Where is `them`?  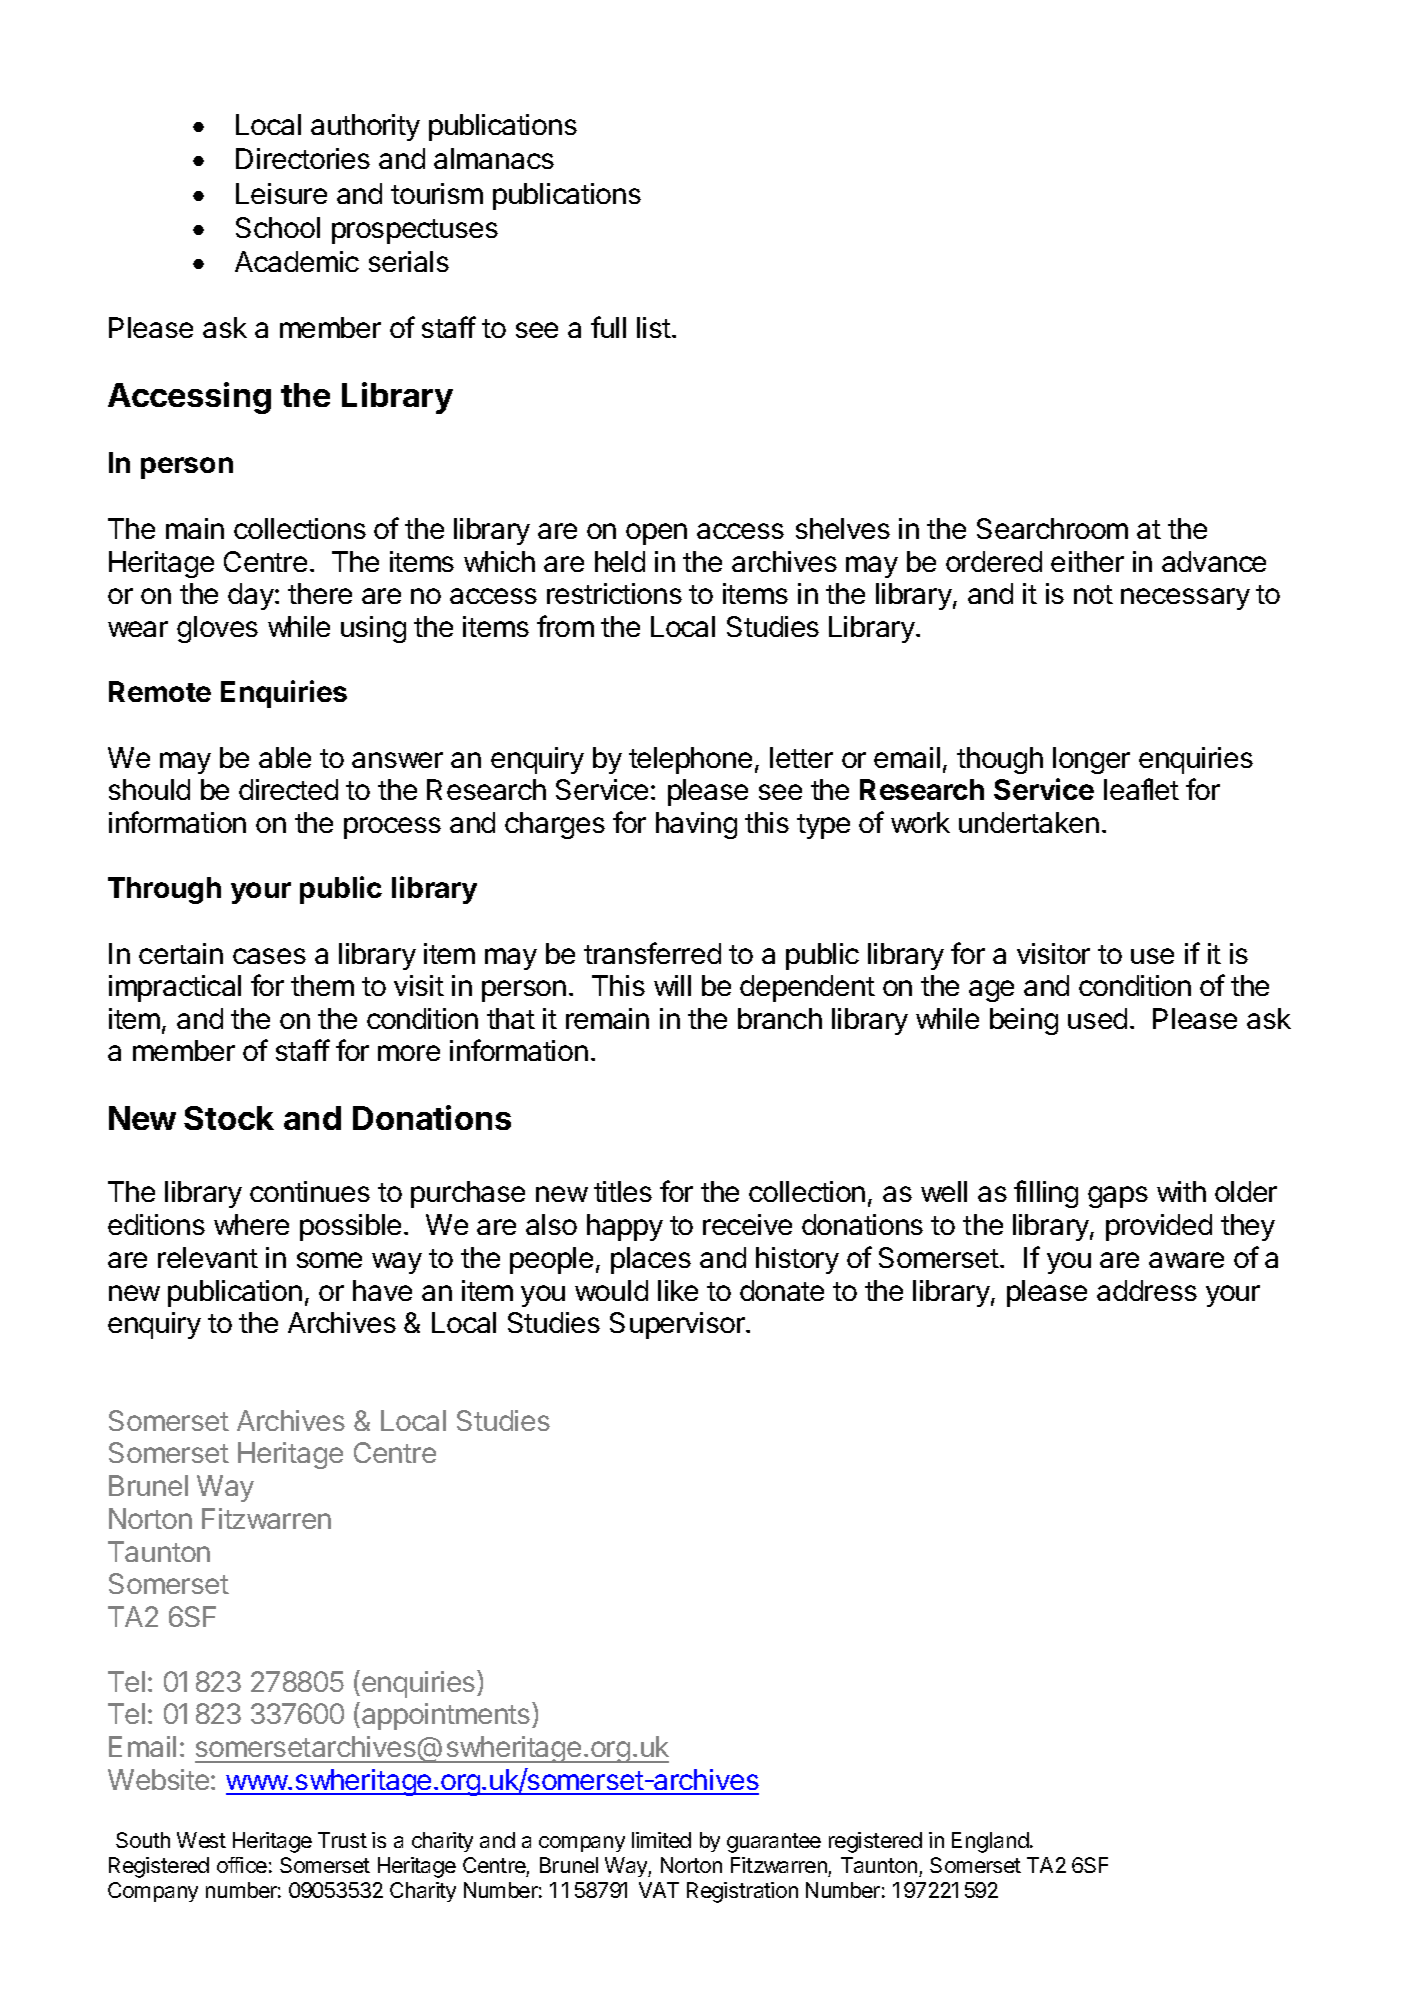
them is located at coordinates (322, 985).
